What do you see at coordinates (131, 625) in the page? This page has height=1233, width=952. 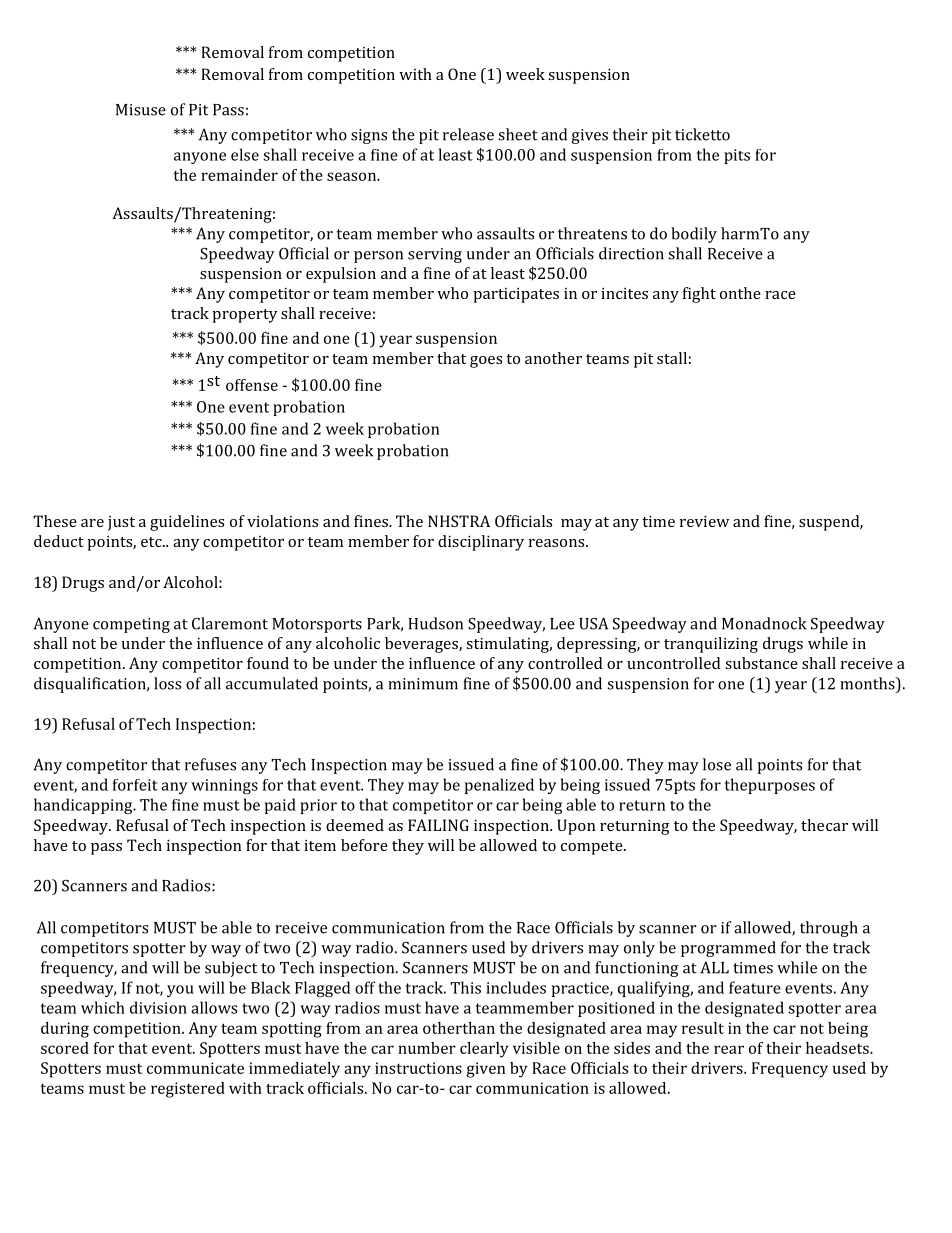 I see `competing` at bounding box center [131, 625].
